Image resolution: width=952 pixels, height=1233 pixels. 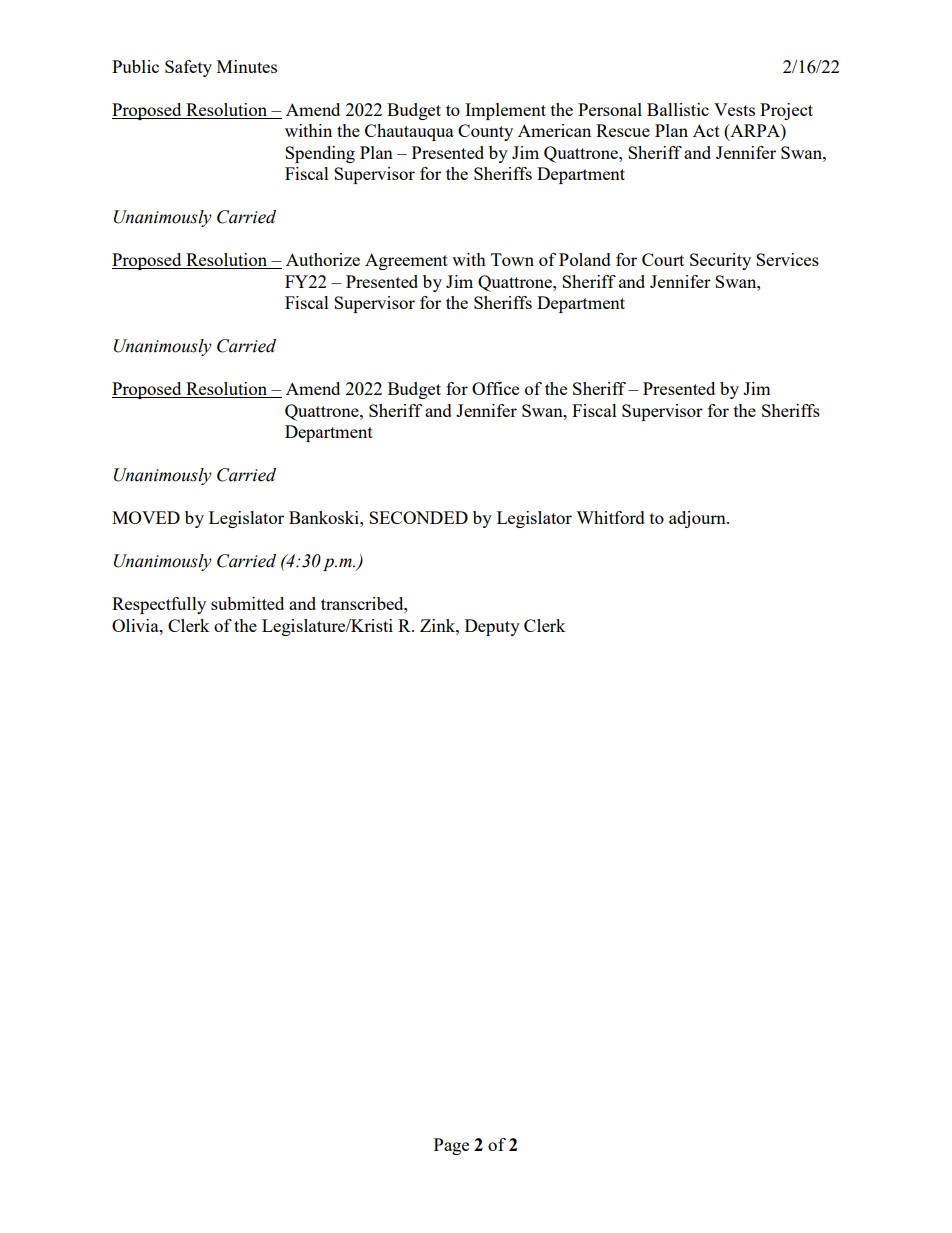 What do you see at coordinates (451, 1146) in the document?
I see `Page` at bounding box center [451, 1146].
